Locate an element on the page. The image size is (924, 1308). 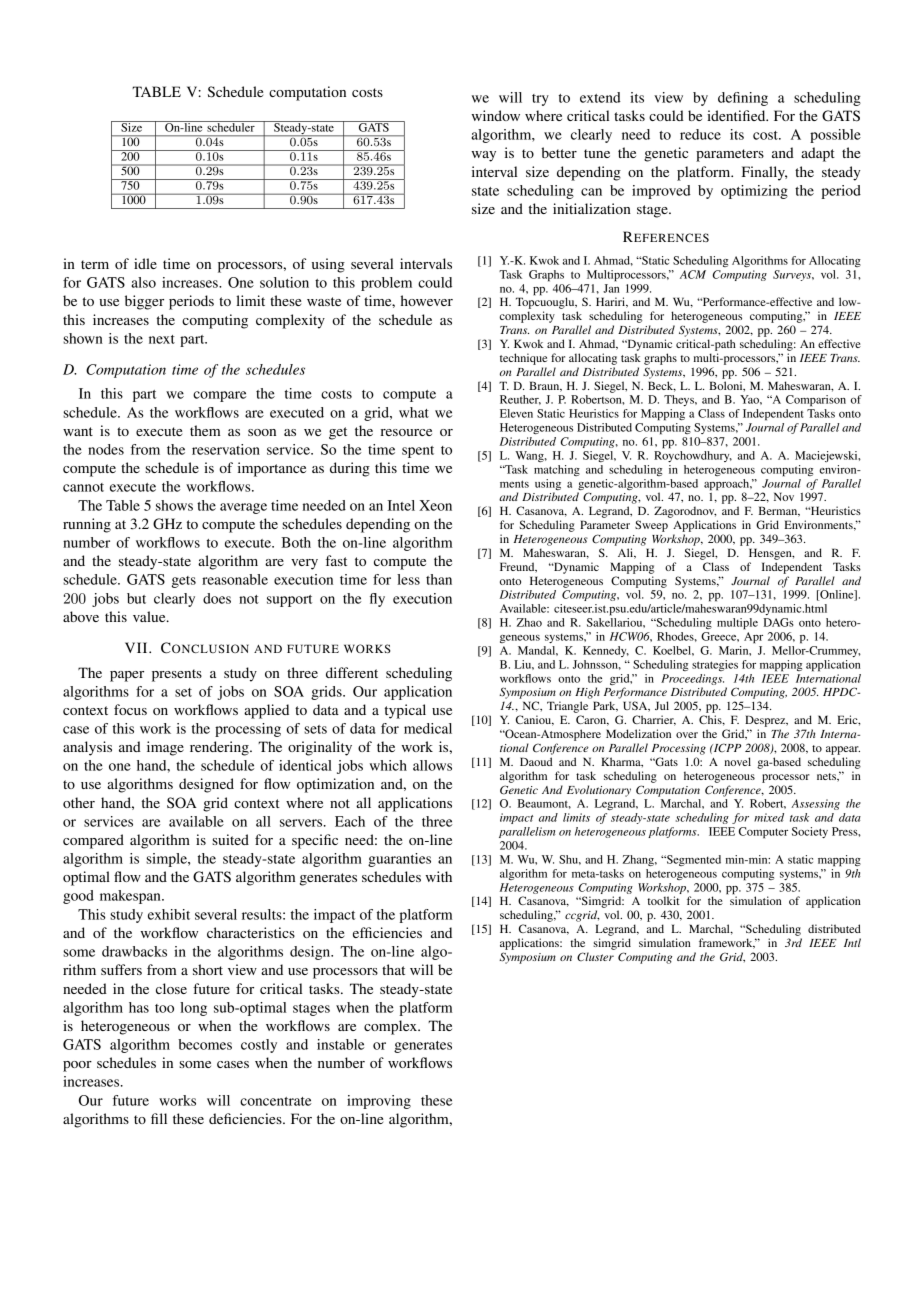
identified is located at coordinates (737, 115).
